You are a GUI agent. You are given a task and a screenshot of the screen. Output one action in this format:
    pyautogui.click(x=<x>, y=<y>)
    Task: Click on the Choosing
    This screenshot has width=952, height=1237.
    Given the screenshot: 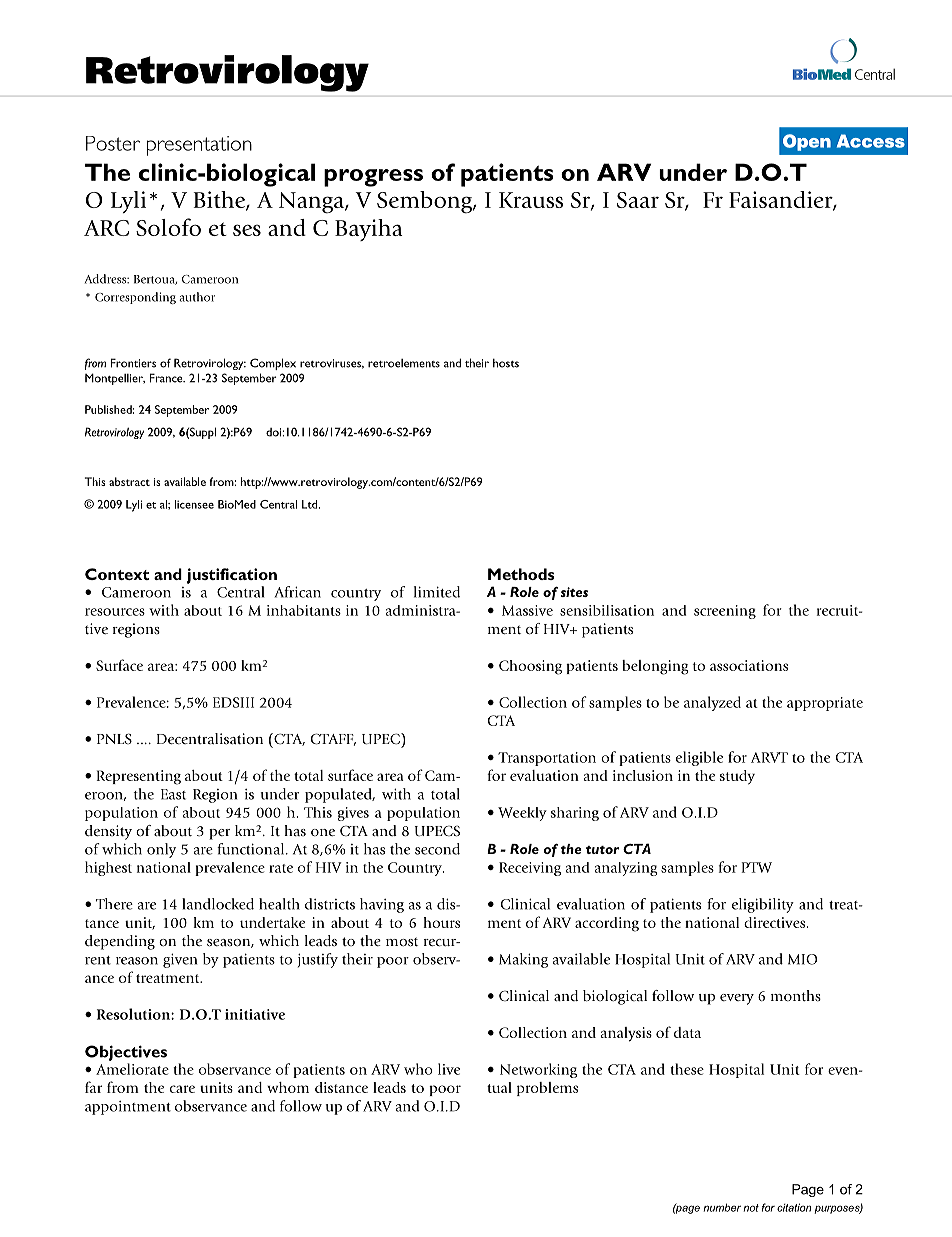 What is the action you would take?
    pyautogui.click(x=530, y=667)
